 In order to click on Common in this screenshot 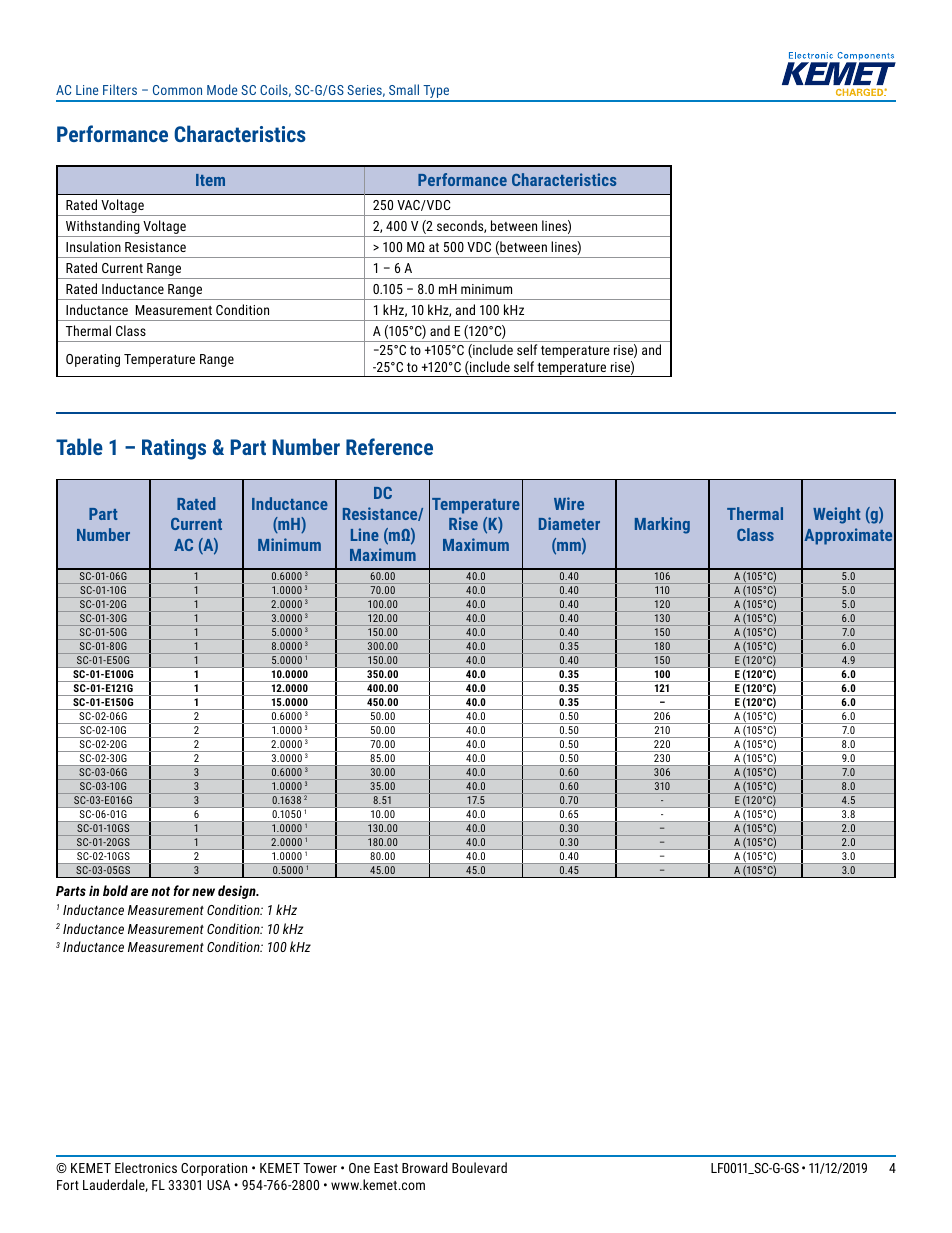, I will do `click(177, 90)`.
